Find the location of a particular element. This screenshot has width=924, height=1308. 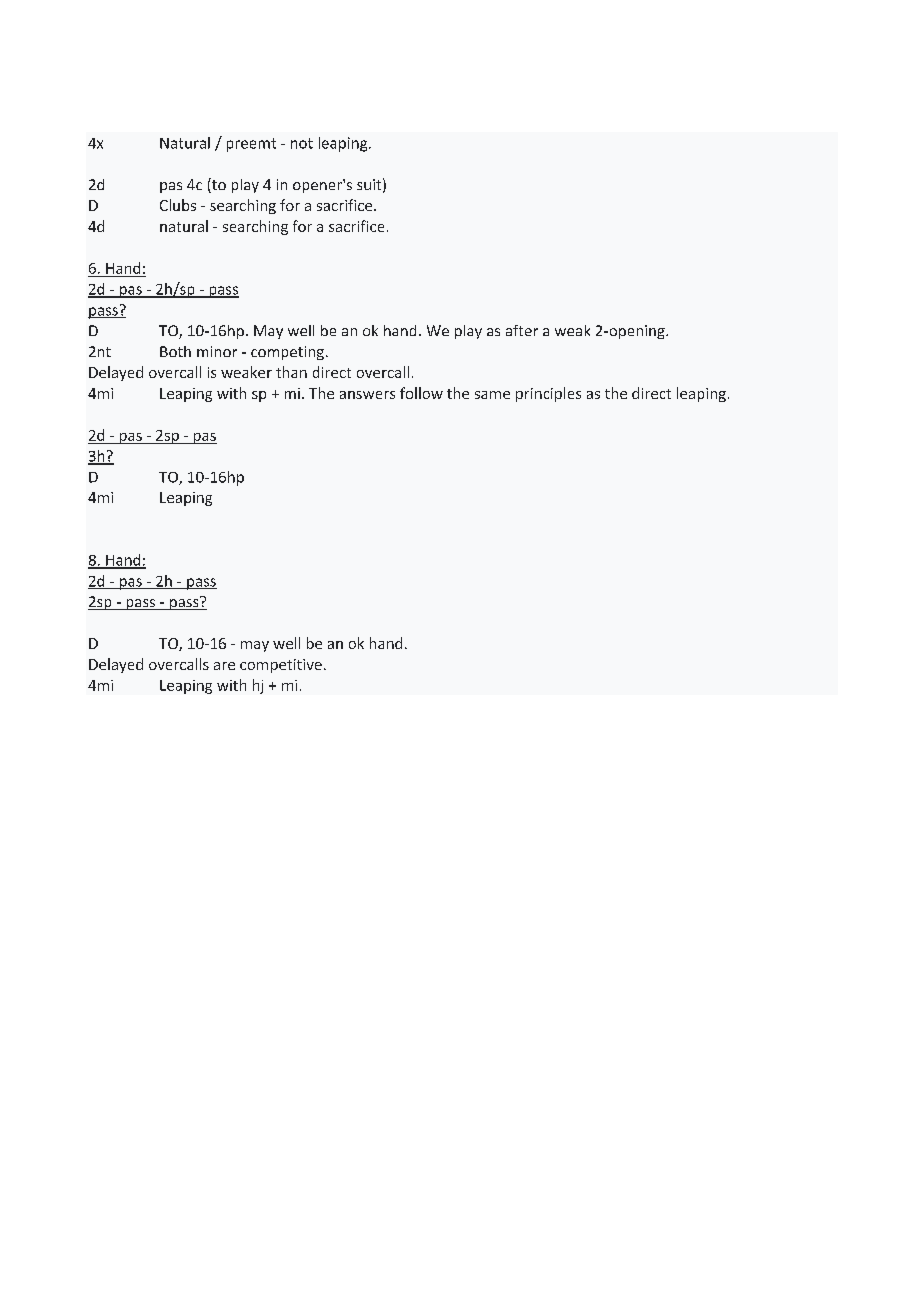

than is located at coordinates (291, 372).
